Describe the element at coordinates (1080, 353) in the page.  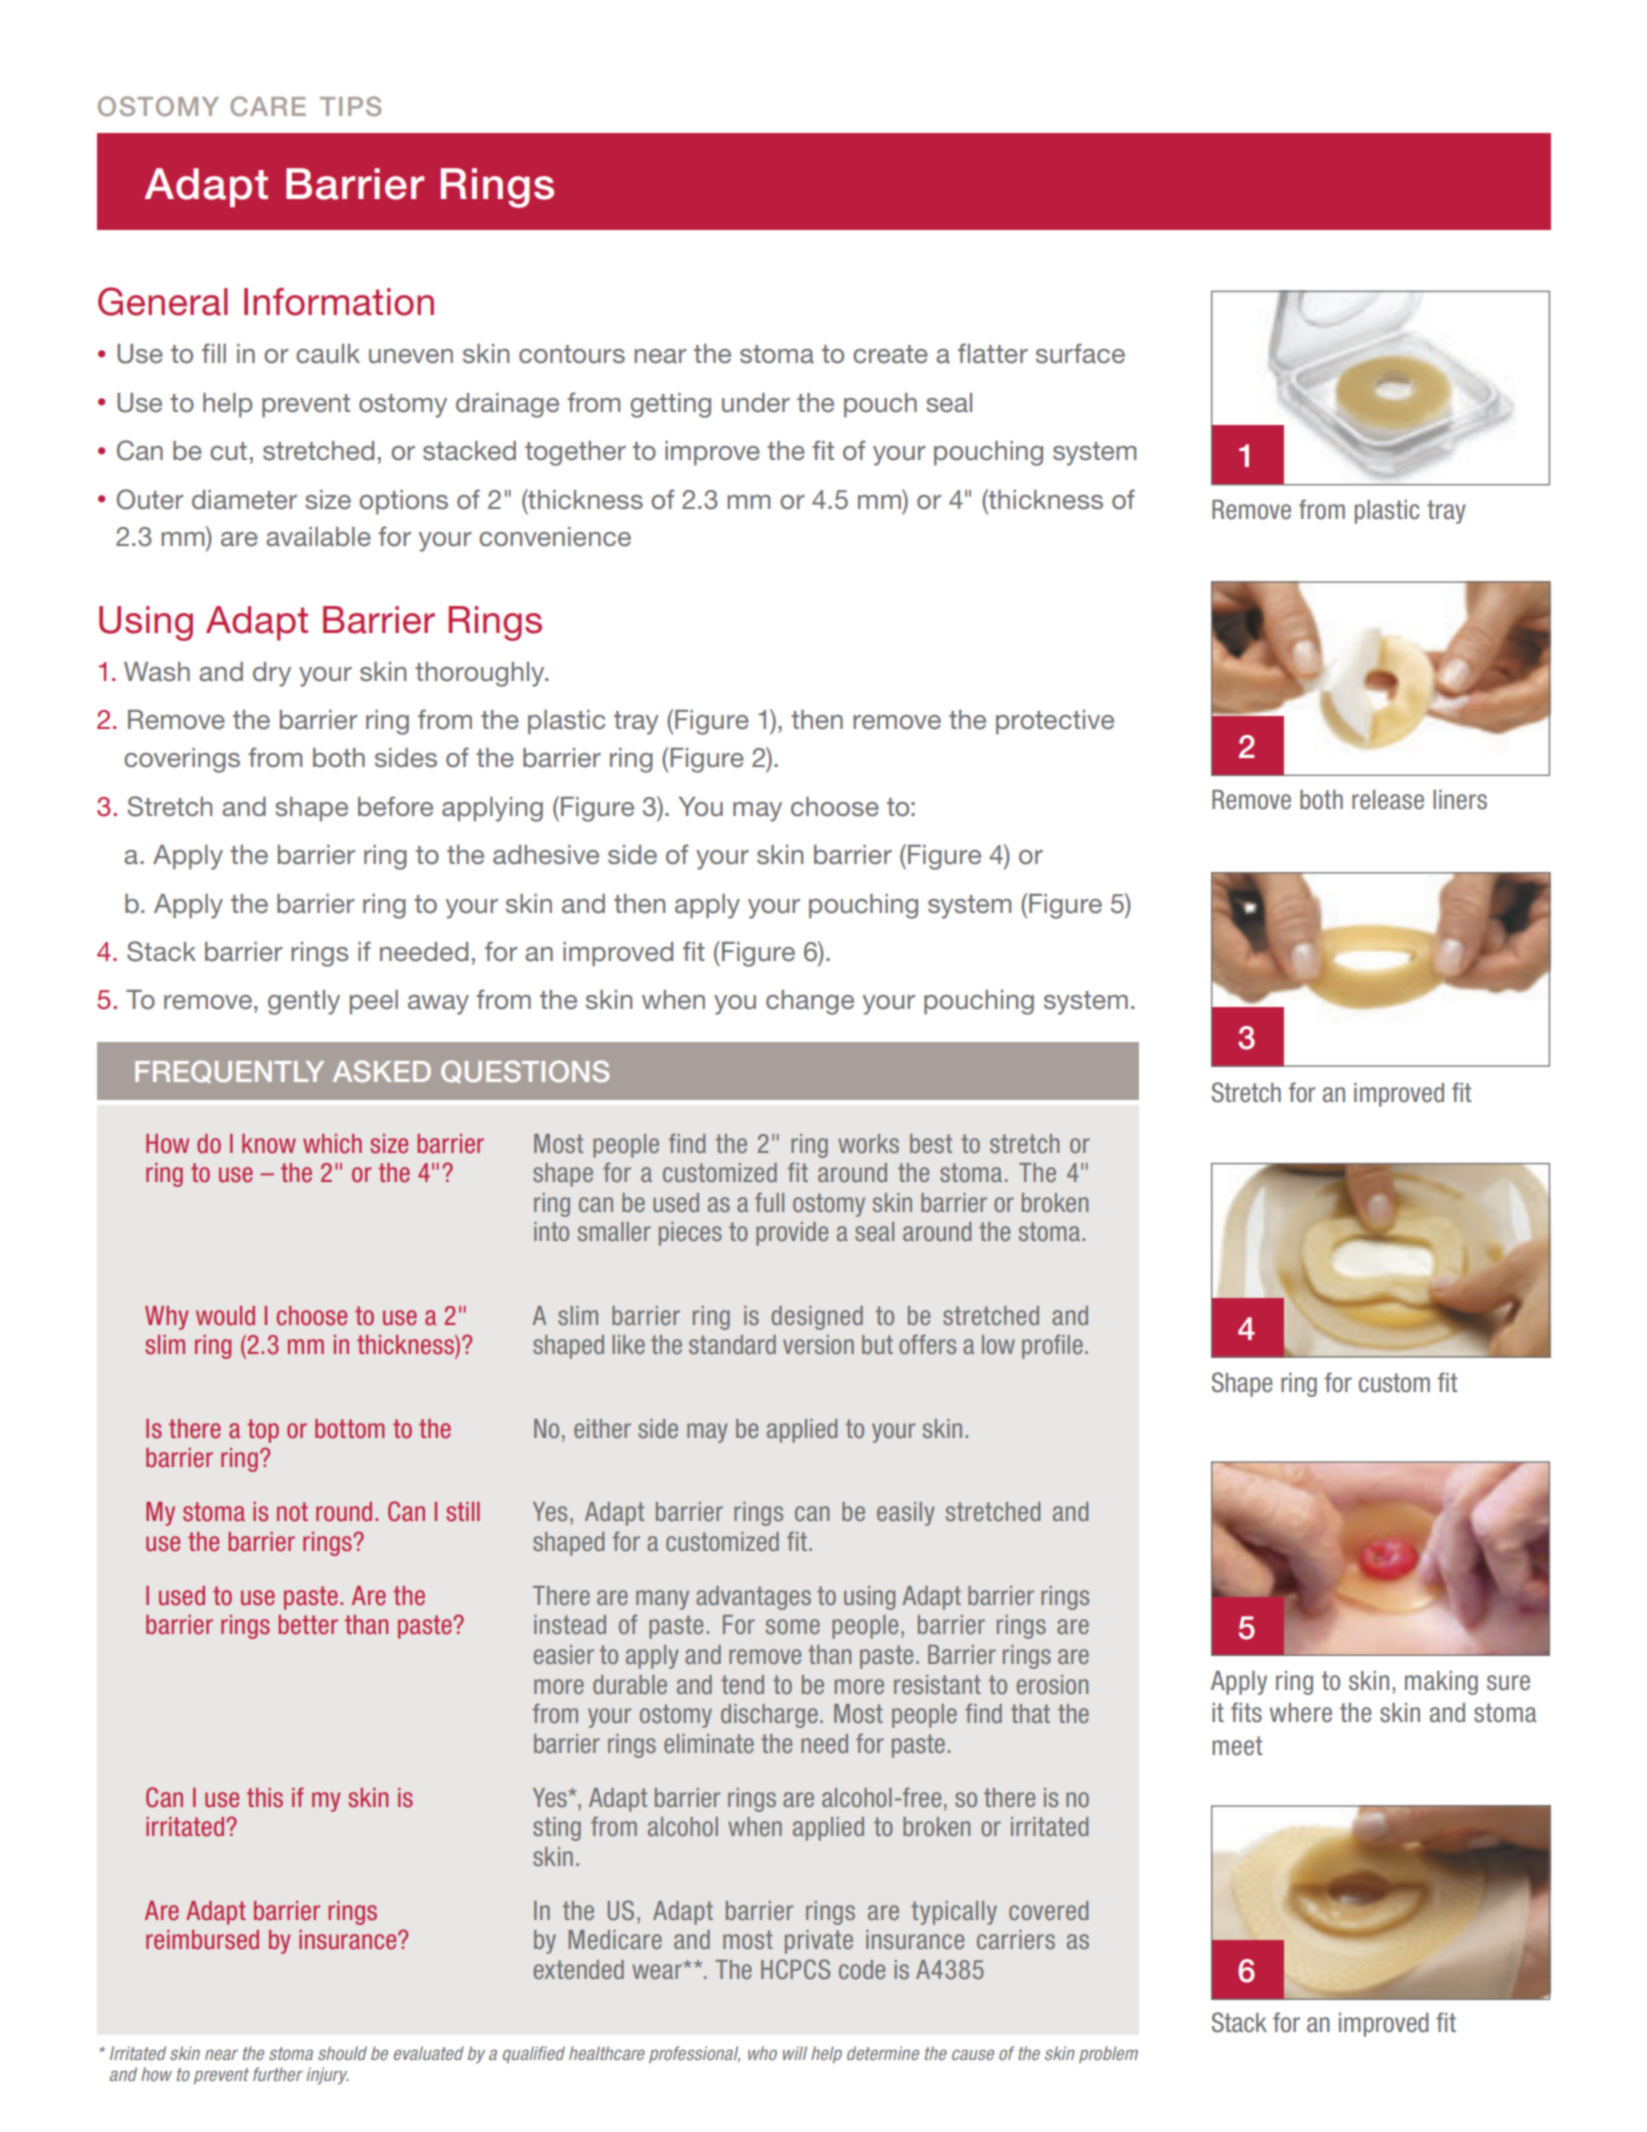
I see `surface` at that location.
